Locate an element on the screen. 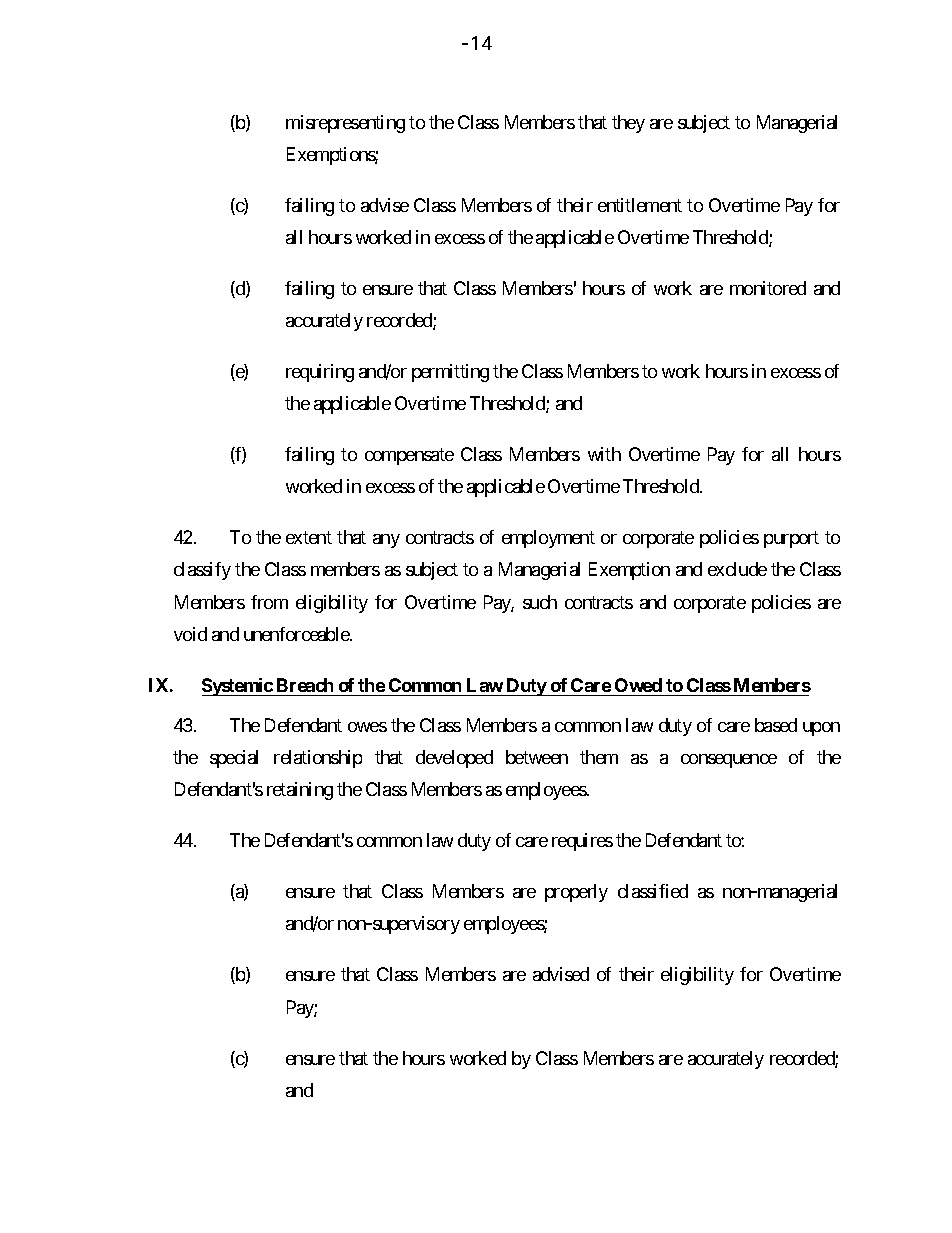 Image resolution: width=952 pixels, height=1233 pixels. entitlement is located at coordinates (640, 205).
